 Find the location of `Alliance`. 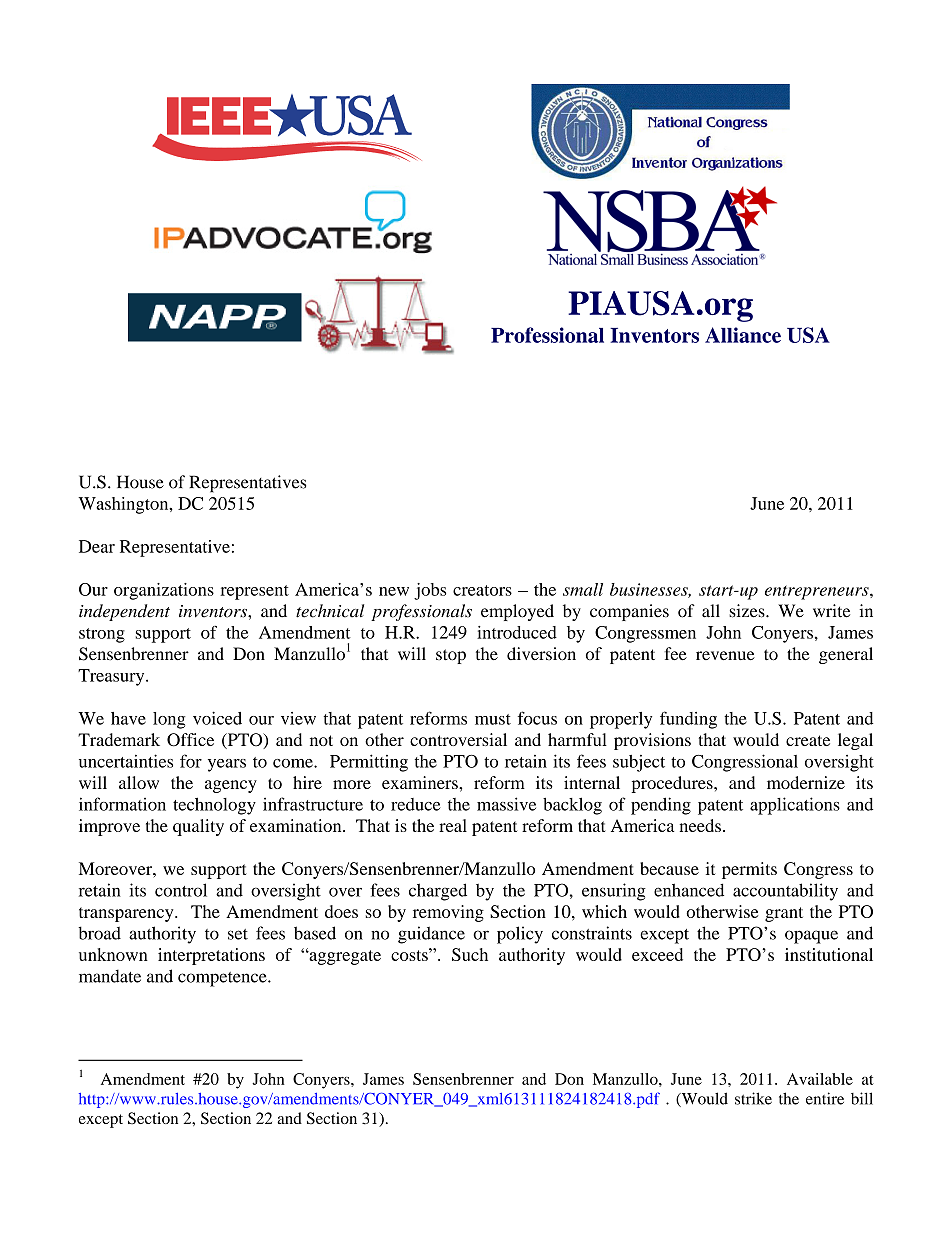

Alliance is located at coordinates (743, 335).
